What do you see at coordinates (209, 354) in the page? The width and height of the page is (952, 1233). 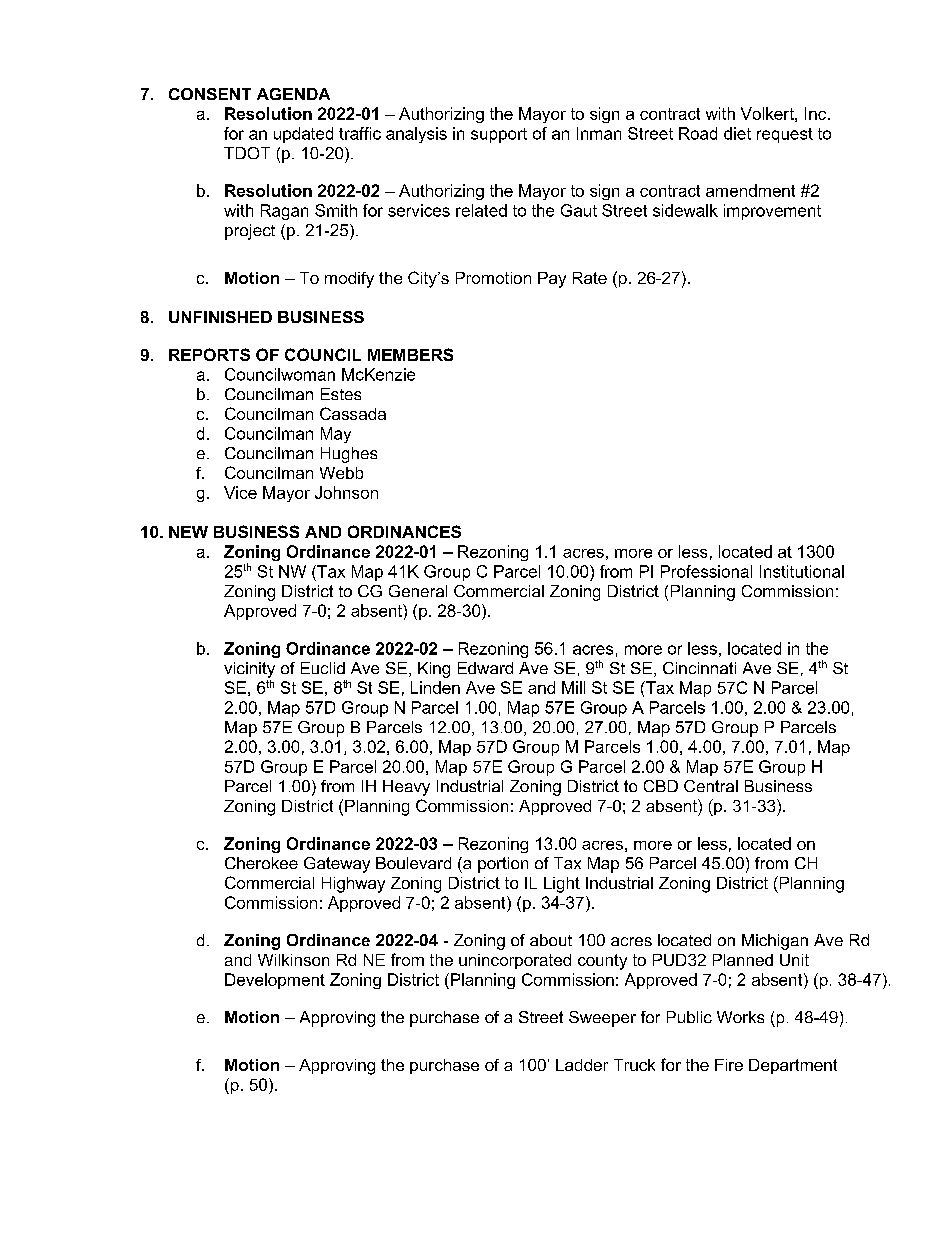 I see `REPORTS` at bounding box center [209, 354].
